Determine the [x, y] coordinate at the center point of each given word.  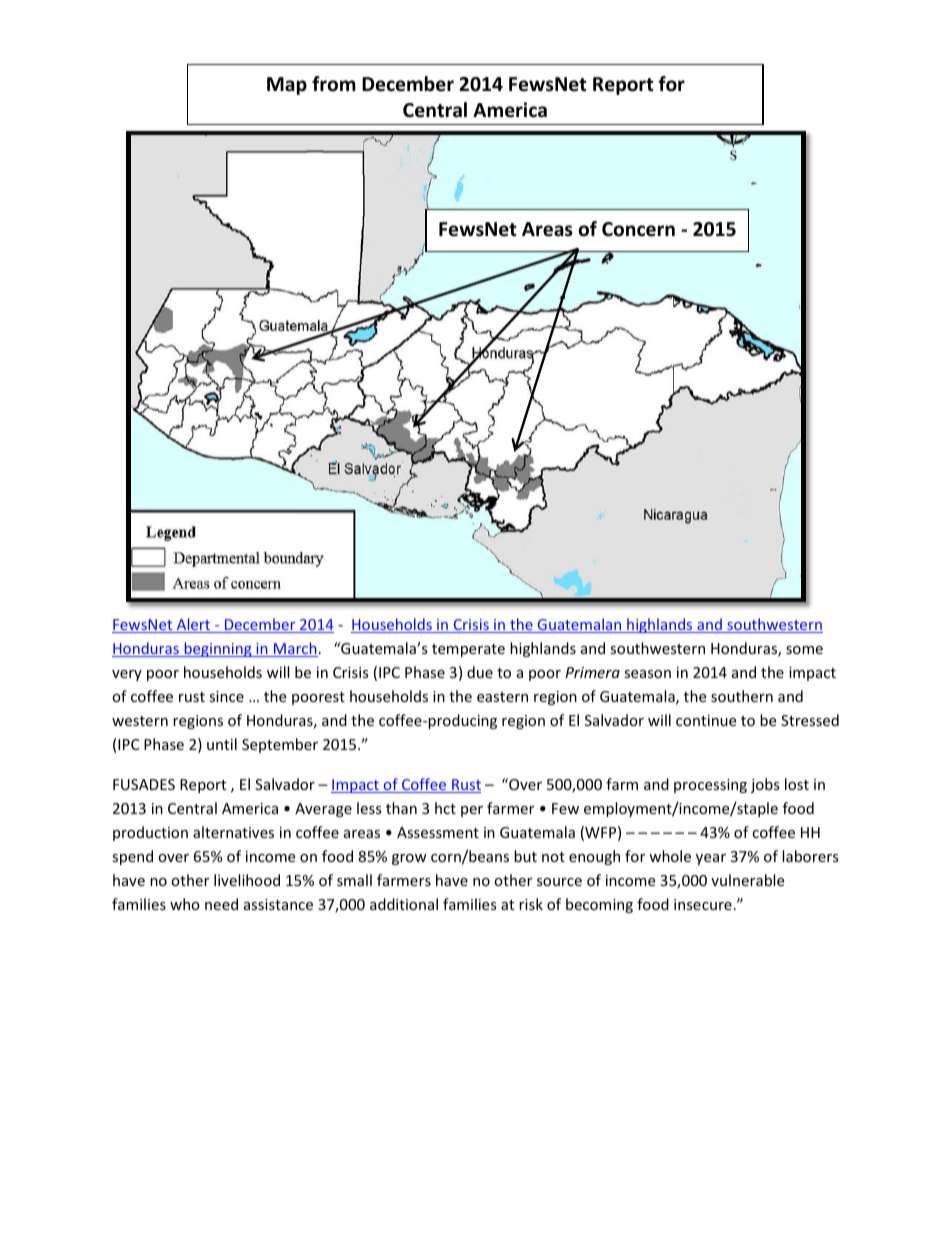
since [226, 696]
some [804, 650]
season [647, 674]
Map [287, 86]
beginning [218, 649]
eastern [502, 697]
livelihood [247, 880]
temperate [468, 650]
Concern [638, 229]
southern [742, 696]
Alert [193, 625]
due [480, 672]
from [334, 84]
